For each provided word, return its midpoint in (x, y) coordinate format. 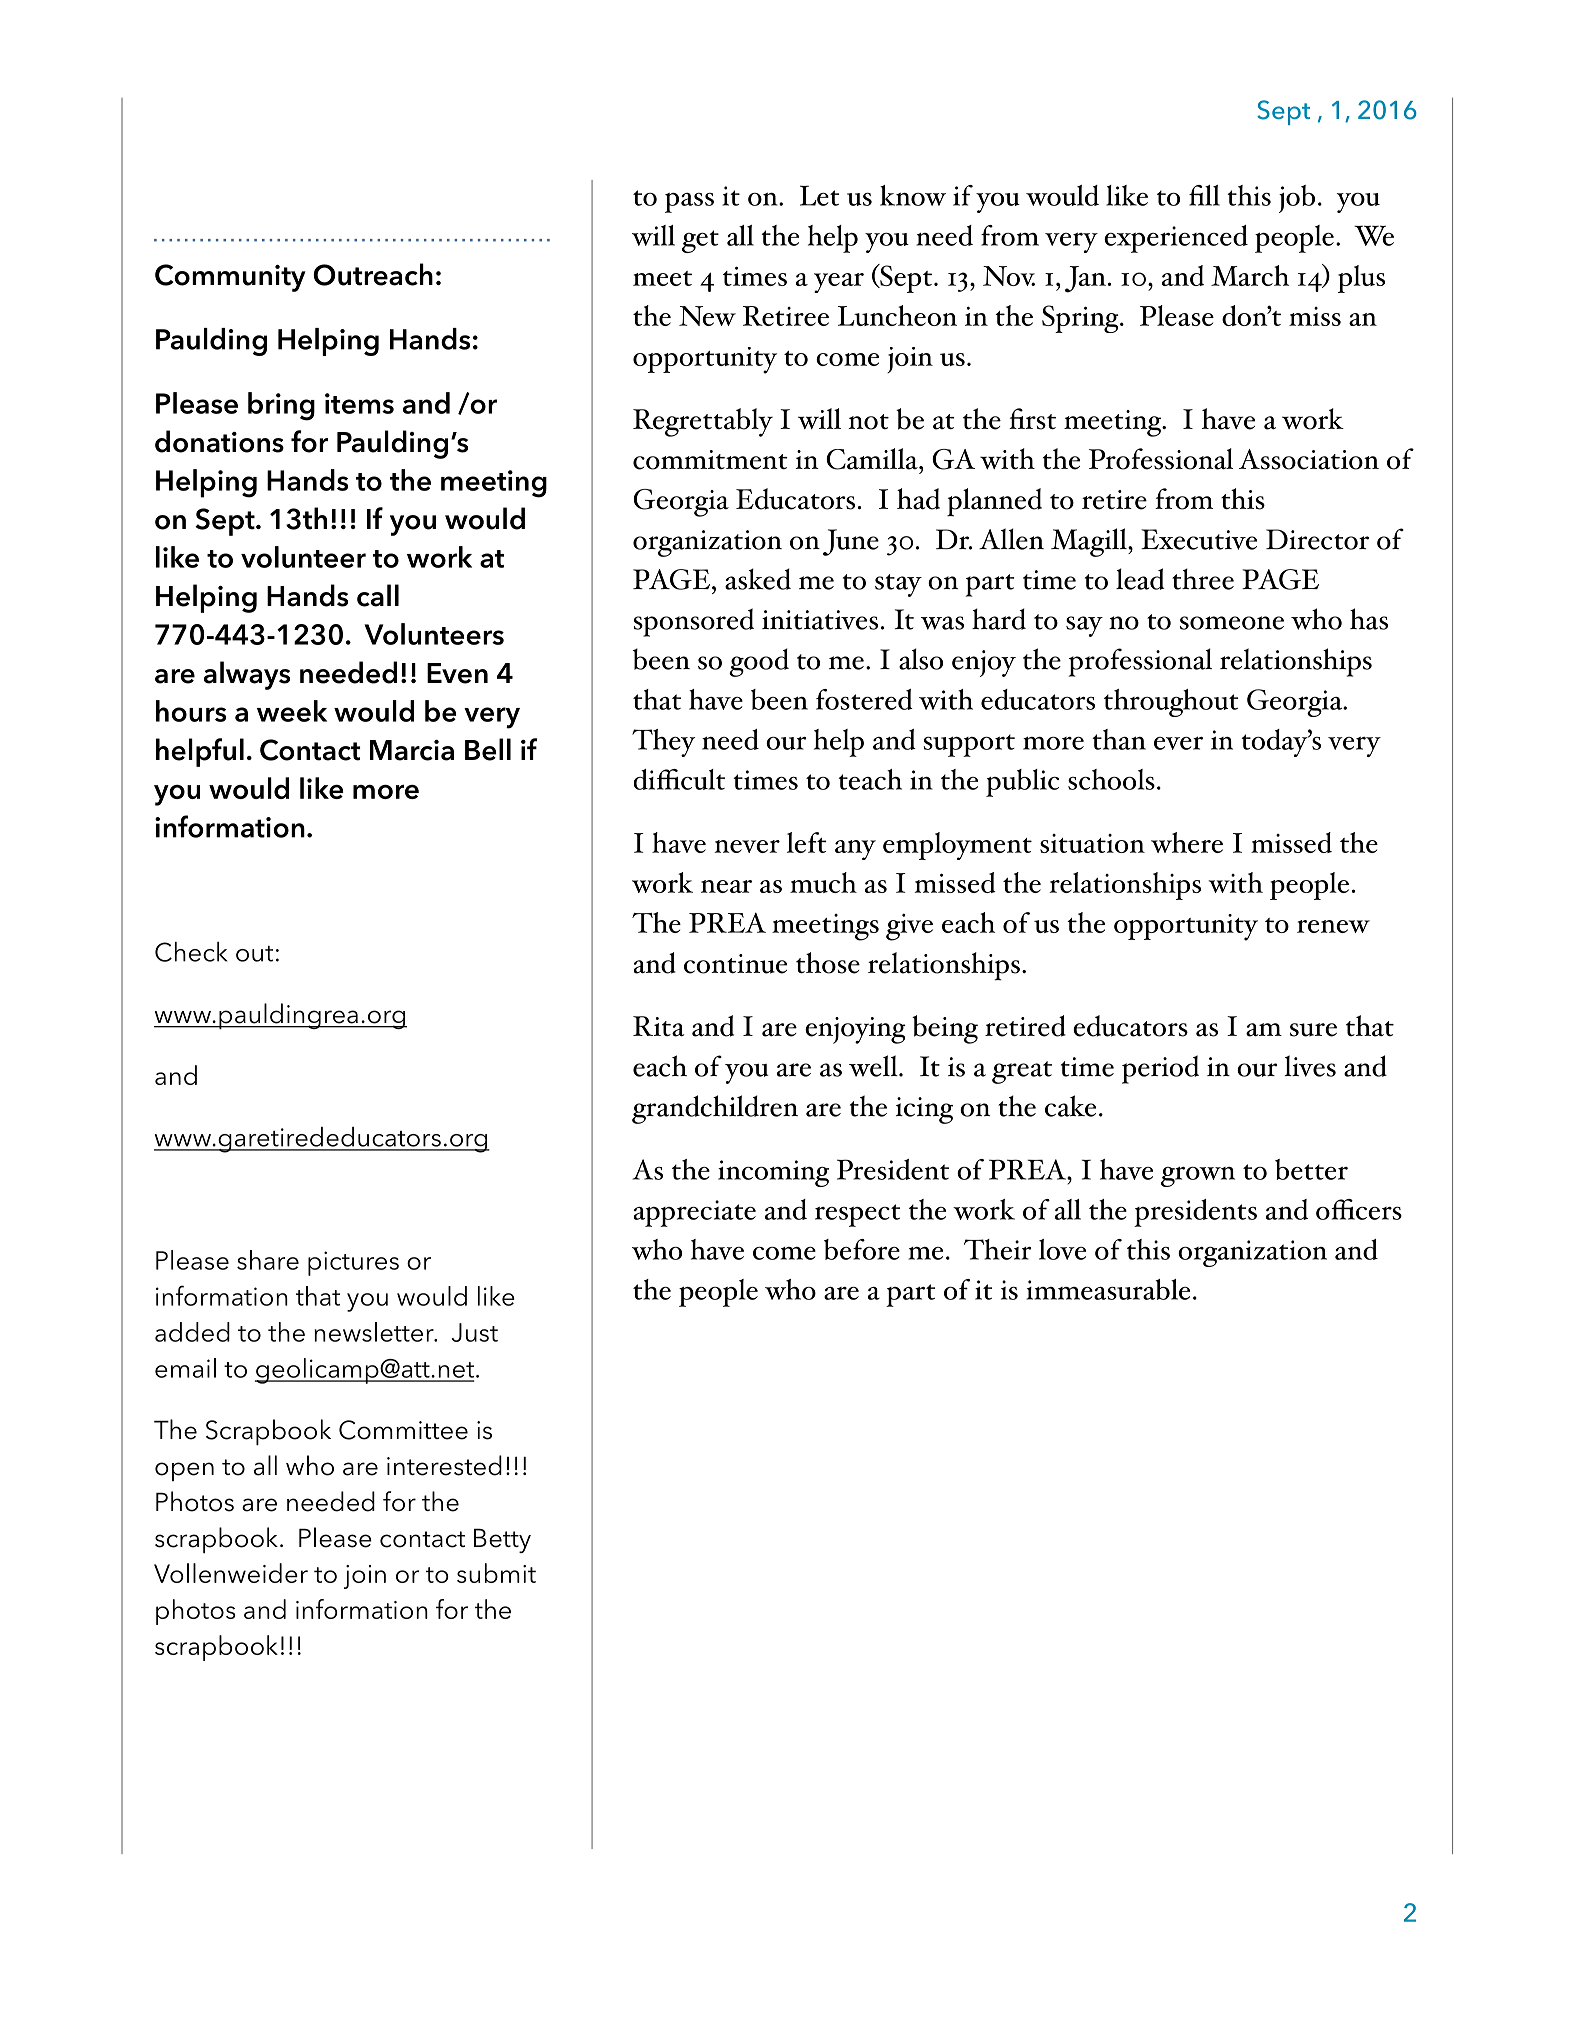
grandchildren (715, 1109)
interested (444, 1465)
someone (1232, 623)
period (1160, 1069)
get (700, 241)
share (268, 1260)
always (247, 675)
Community (230, 278)
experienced (1176, 239)
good (759, 662)
